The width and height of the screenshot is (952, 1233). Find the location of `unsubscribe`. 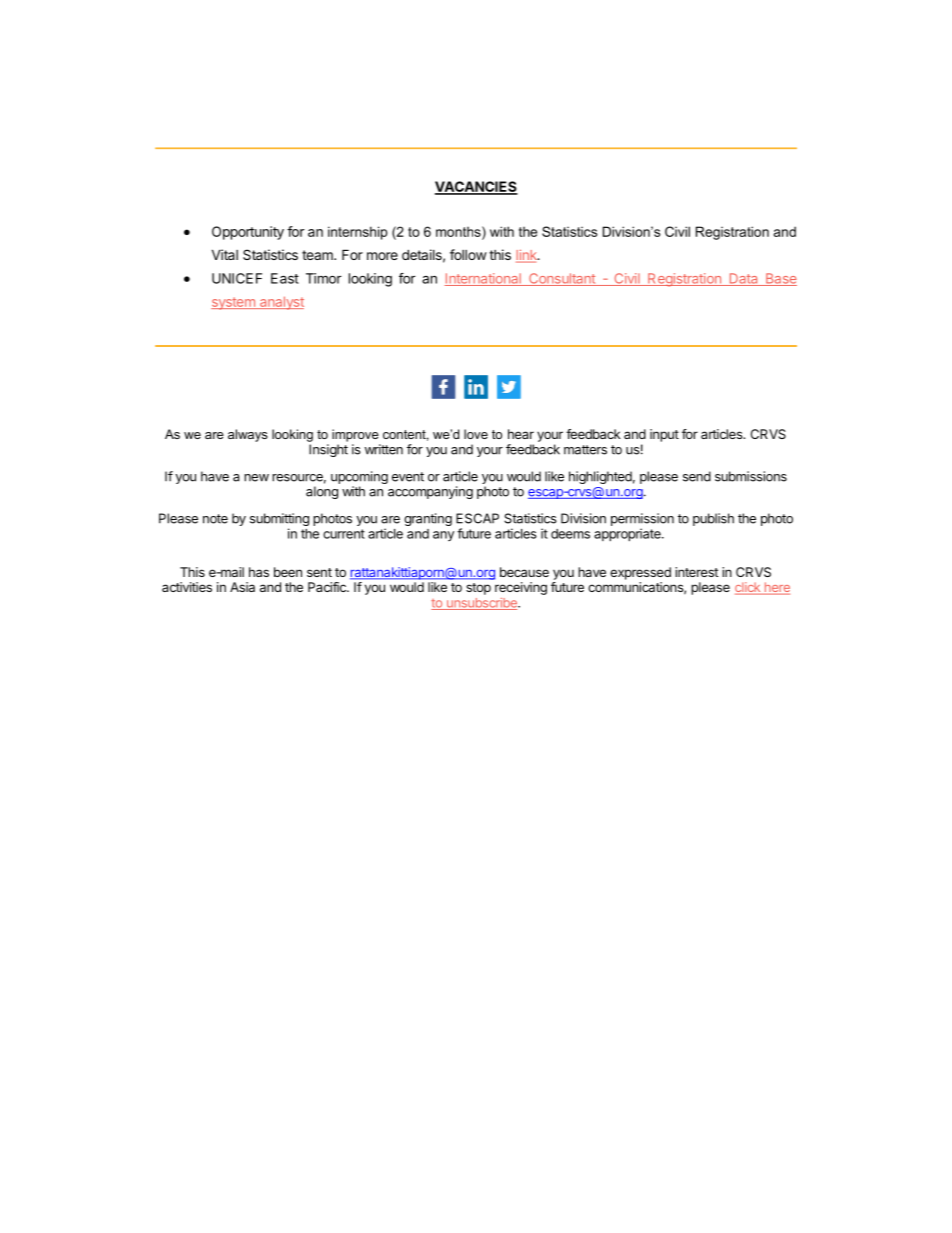

unsubscribe is located at coordinates (481, 604).
